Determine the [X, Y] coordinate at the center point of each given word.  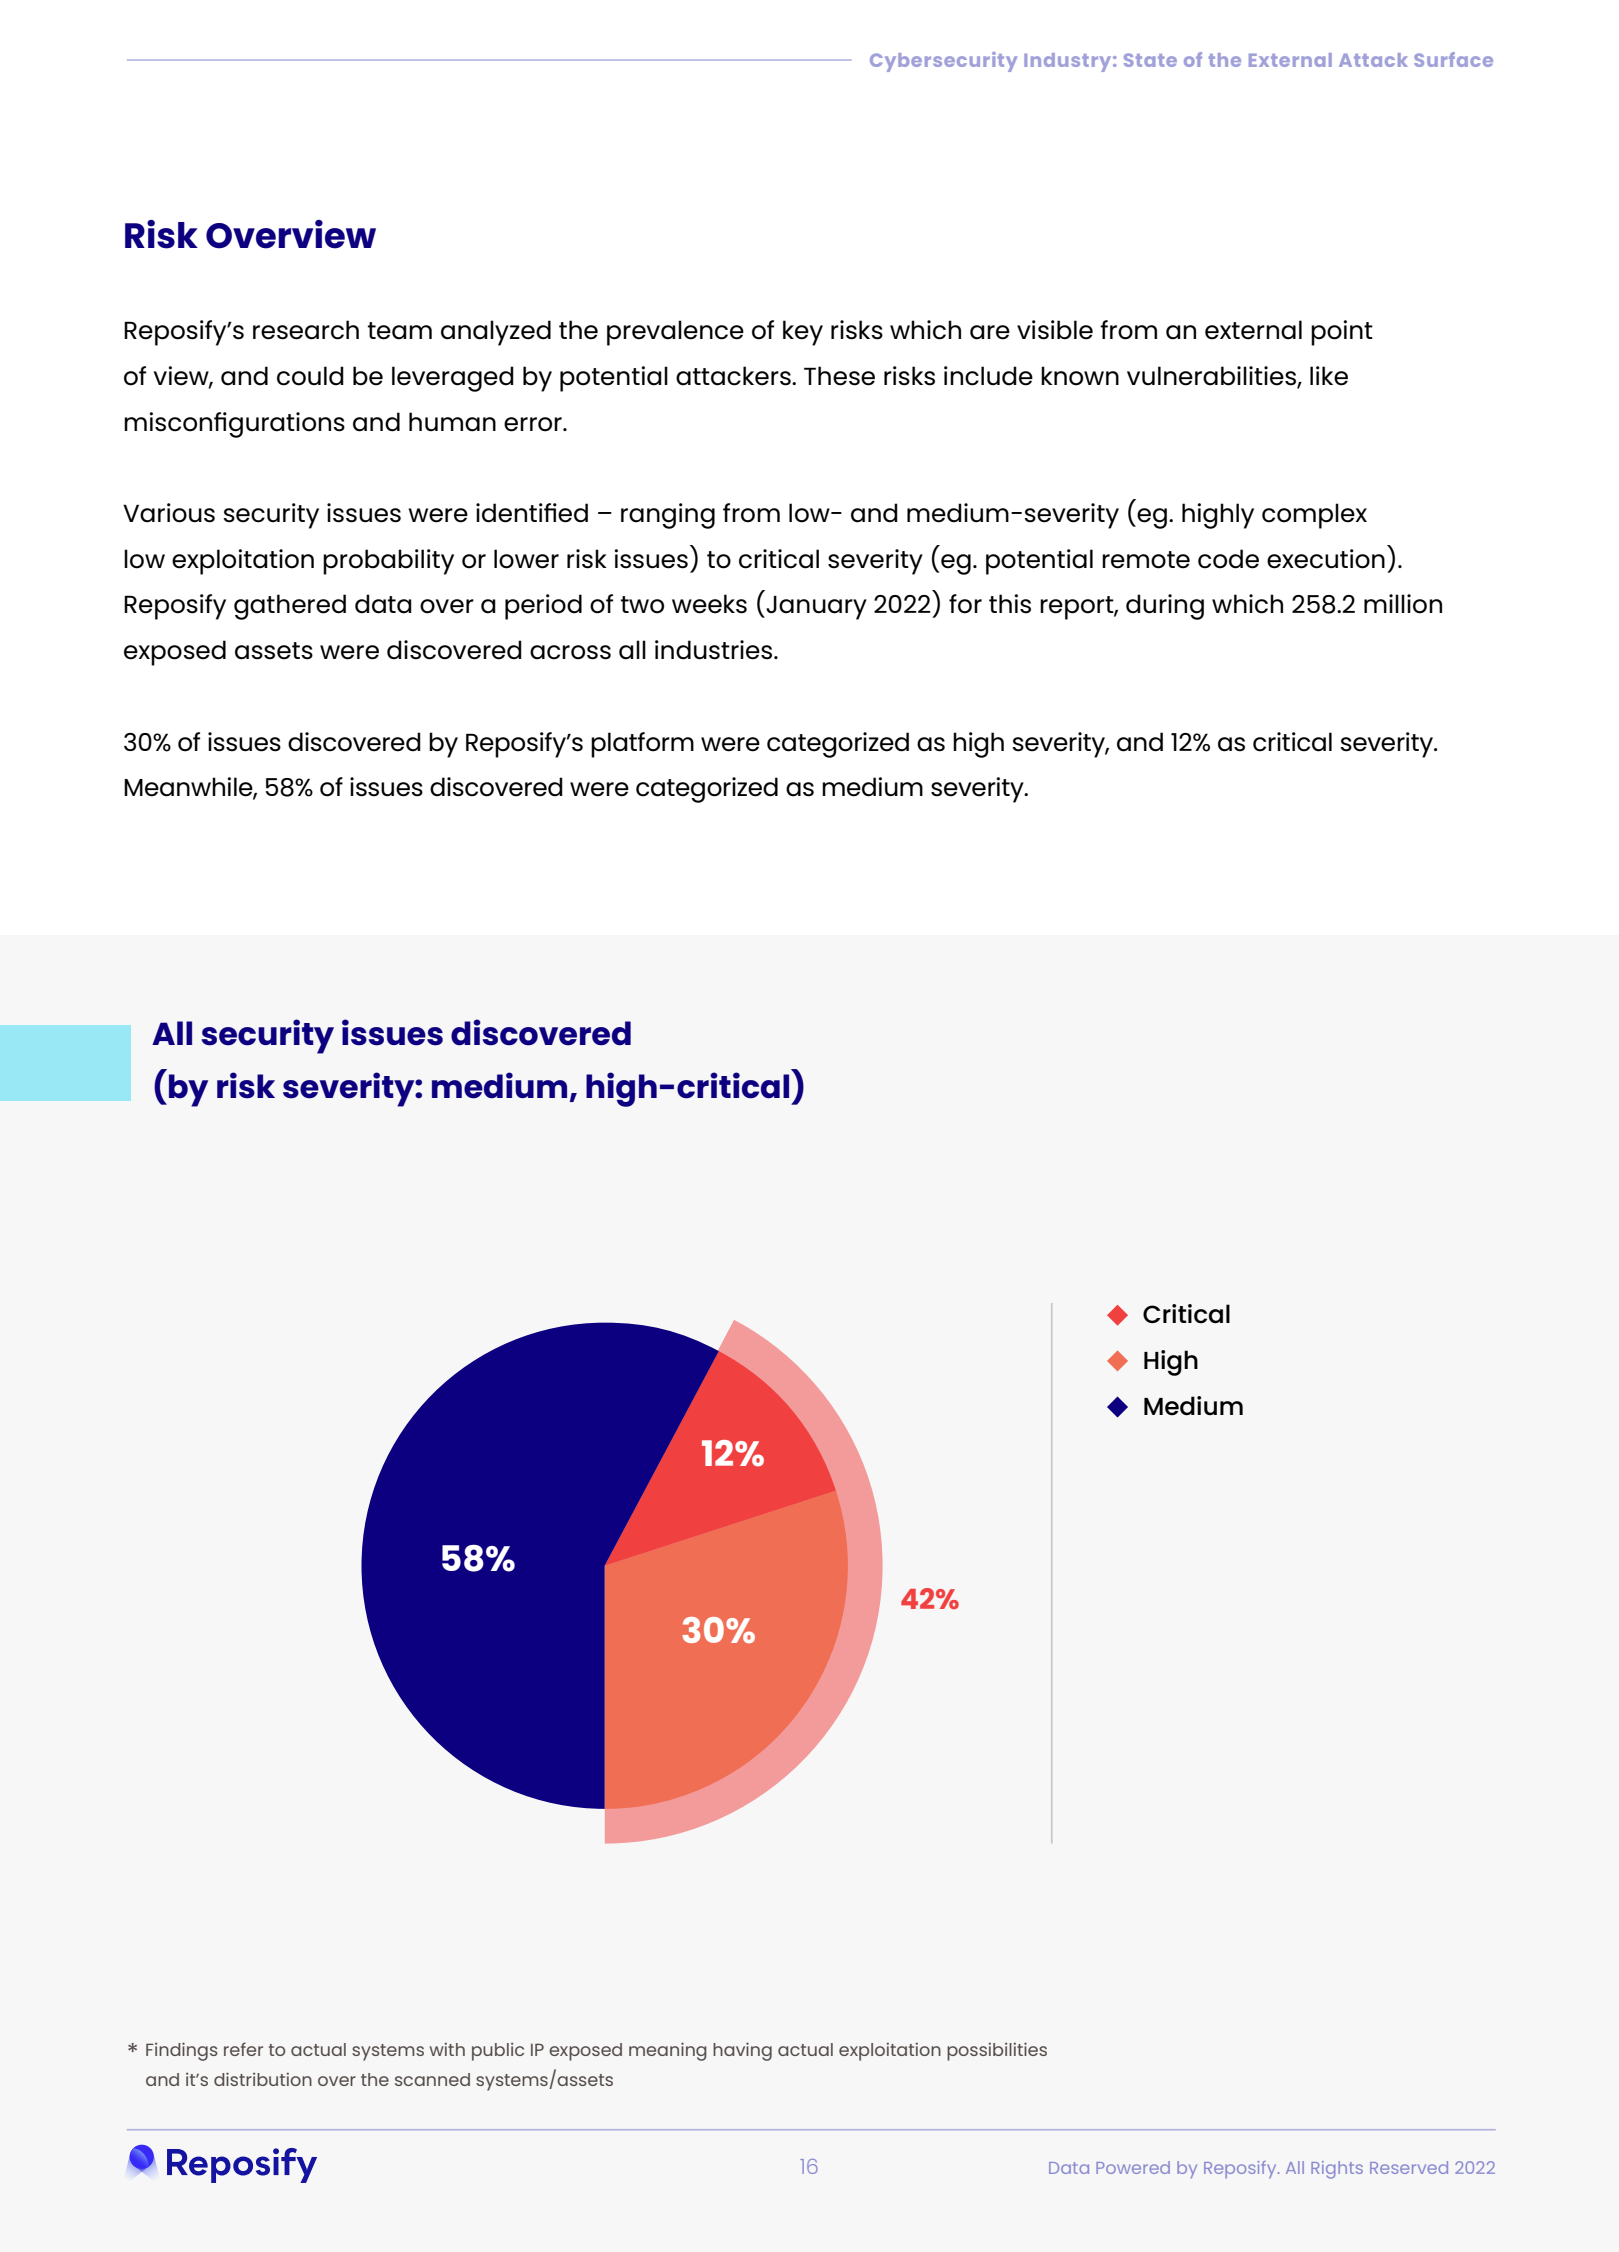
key [803, 333]
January [815, 608]
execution [1326, 559]
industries [715, 650]
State [1150, 60]
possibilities [997, 2051]
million [1403, 604]
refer [243, 2049]
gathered [290, 607]
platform [642, 745]
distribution [263, 2079]
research [306, 330]
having [742, 2051]
